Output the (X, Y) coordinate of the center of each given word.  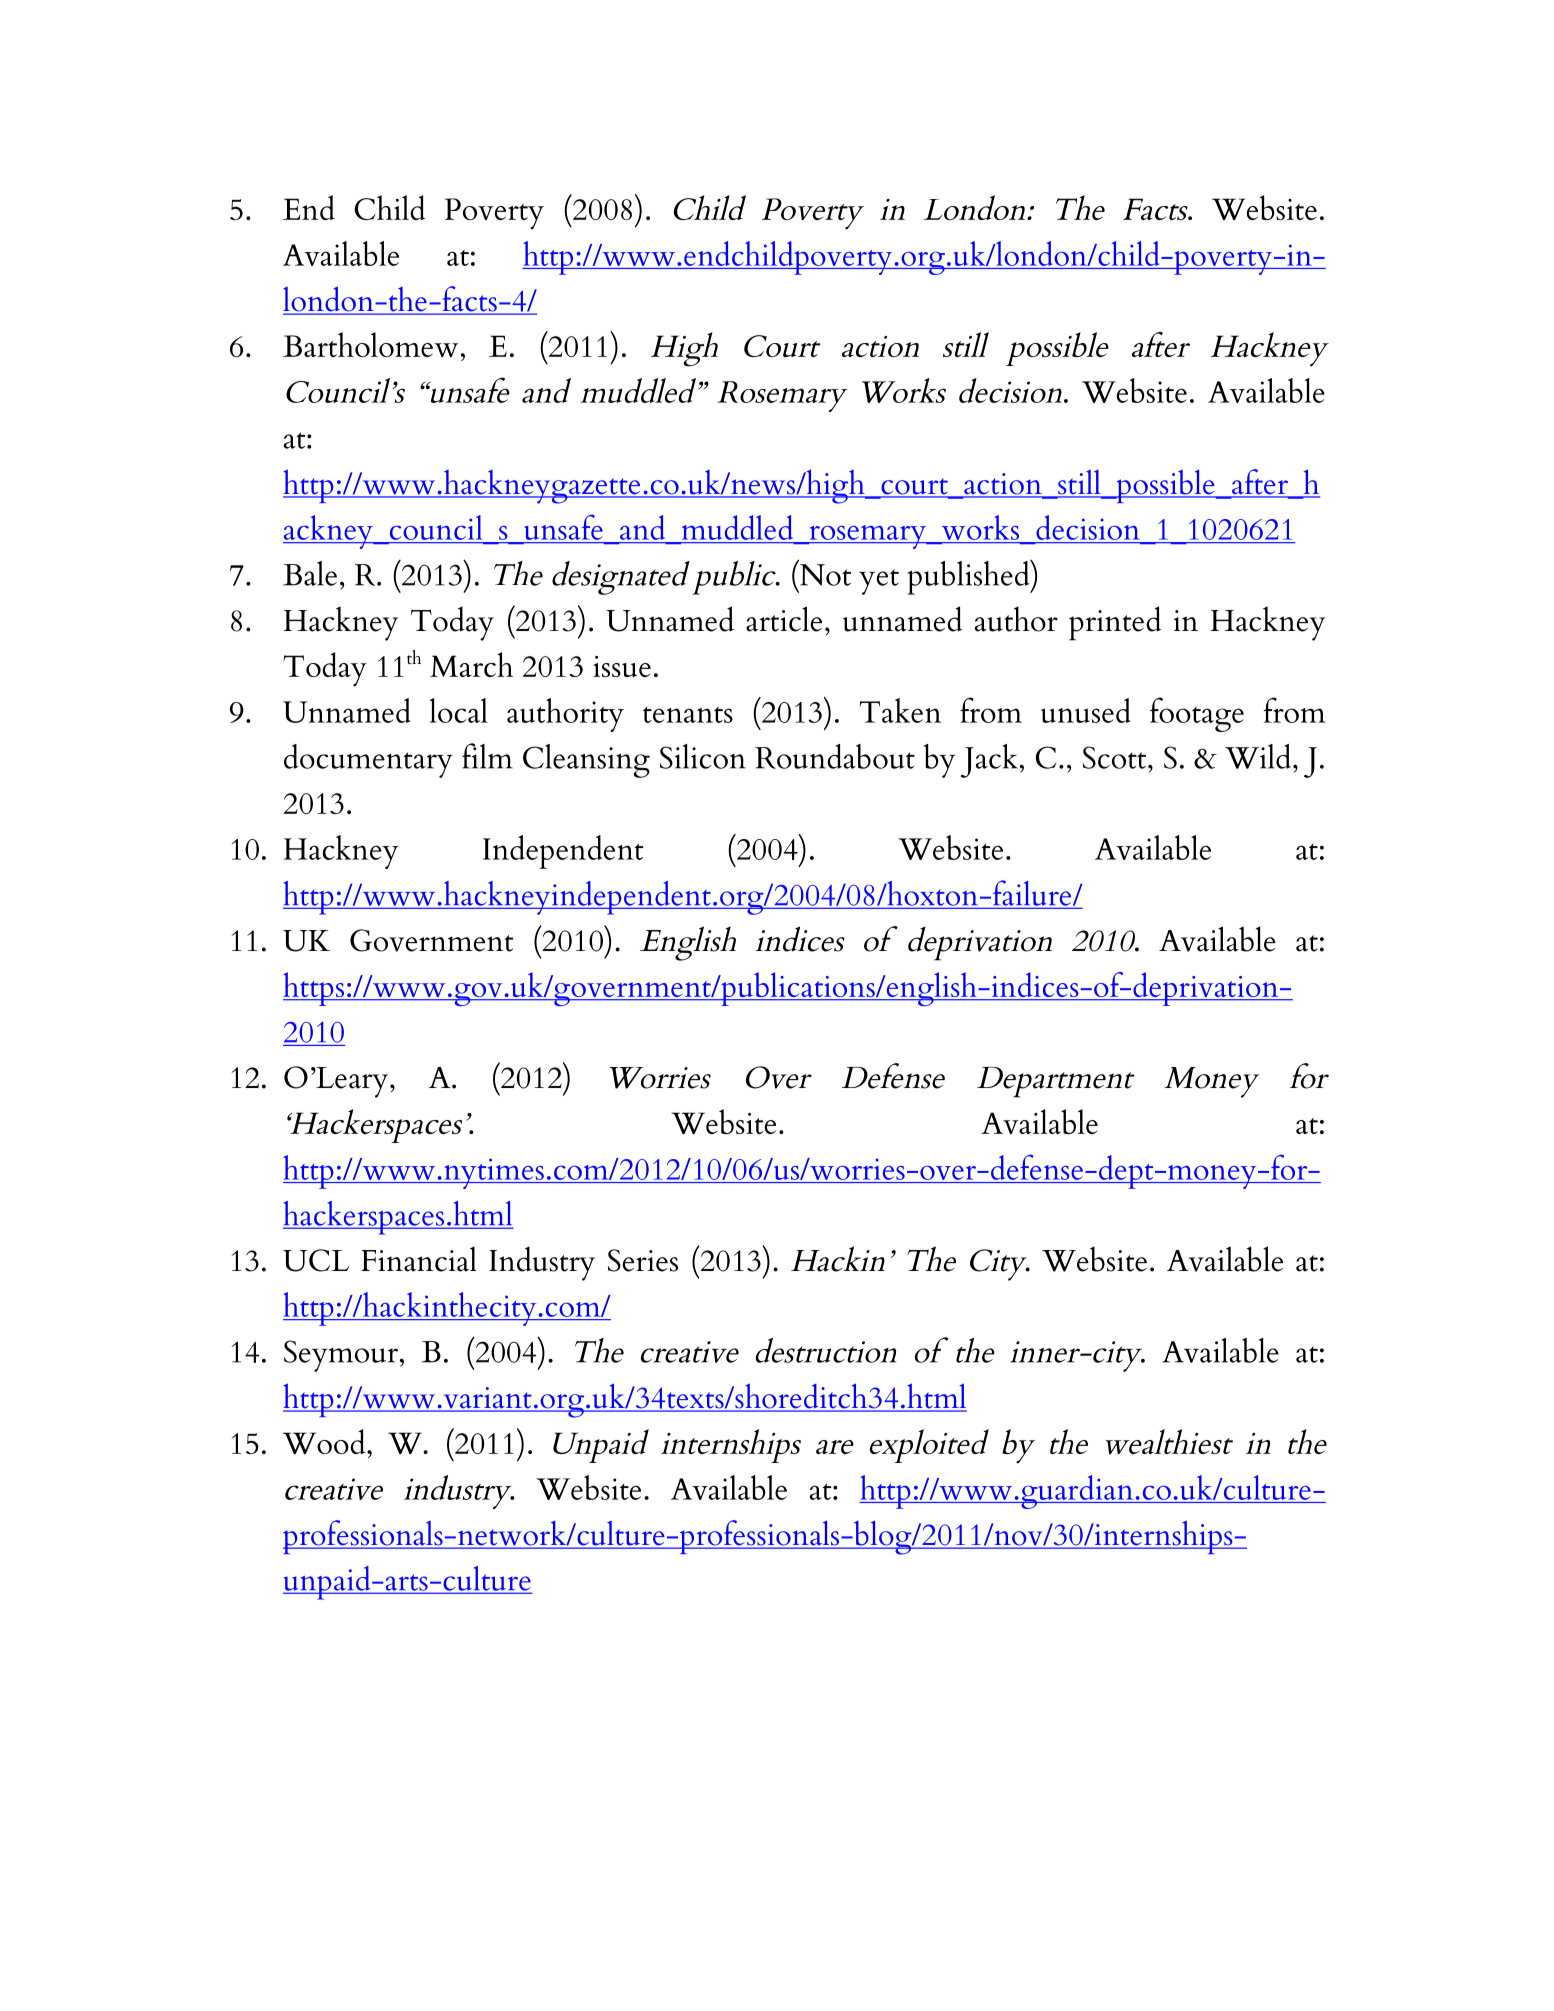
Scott (1116, 757)
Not (825, 575)
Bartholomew (371, 344)
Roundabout (835, 756)
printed (1115, 623)
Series (643, 1260)
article (784, 619)
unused (1086, 710)
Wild (1259, 756)
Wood (325, 1441)
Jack (989, 761)
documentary (368, 761)
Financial (419, 1259)
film (487, 756)
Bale (310, 573)
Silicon (703, 756)
